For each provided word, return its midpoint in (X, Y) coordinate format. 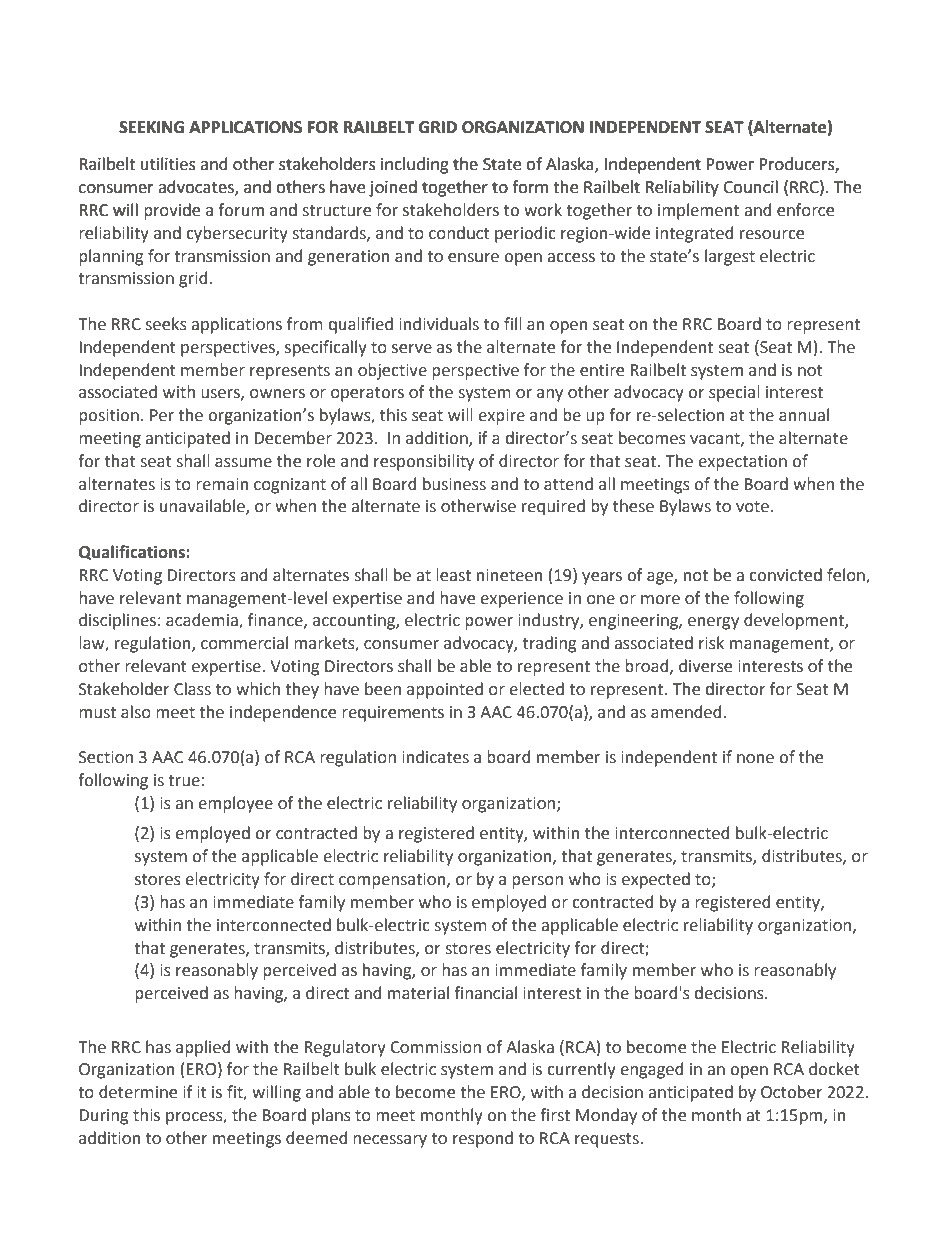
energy (713, 623)
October (791, 1092)
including (415, 165)
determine (138, 1092)
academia (203, 621)
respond (483, 1139)
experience (521, 600)
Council (750, 187)
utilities (168, 164)
